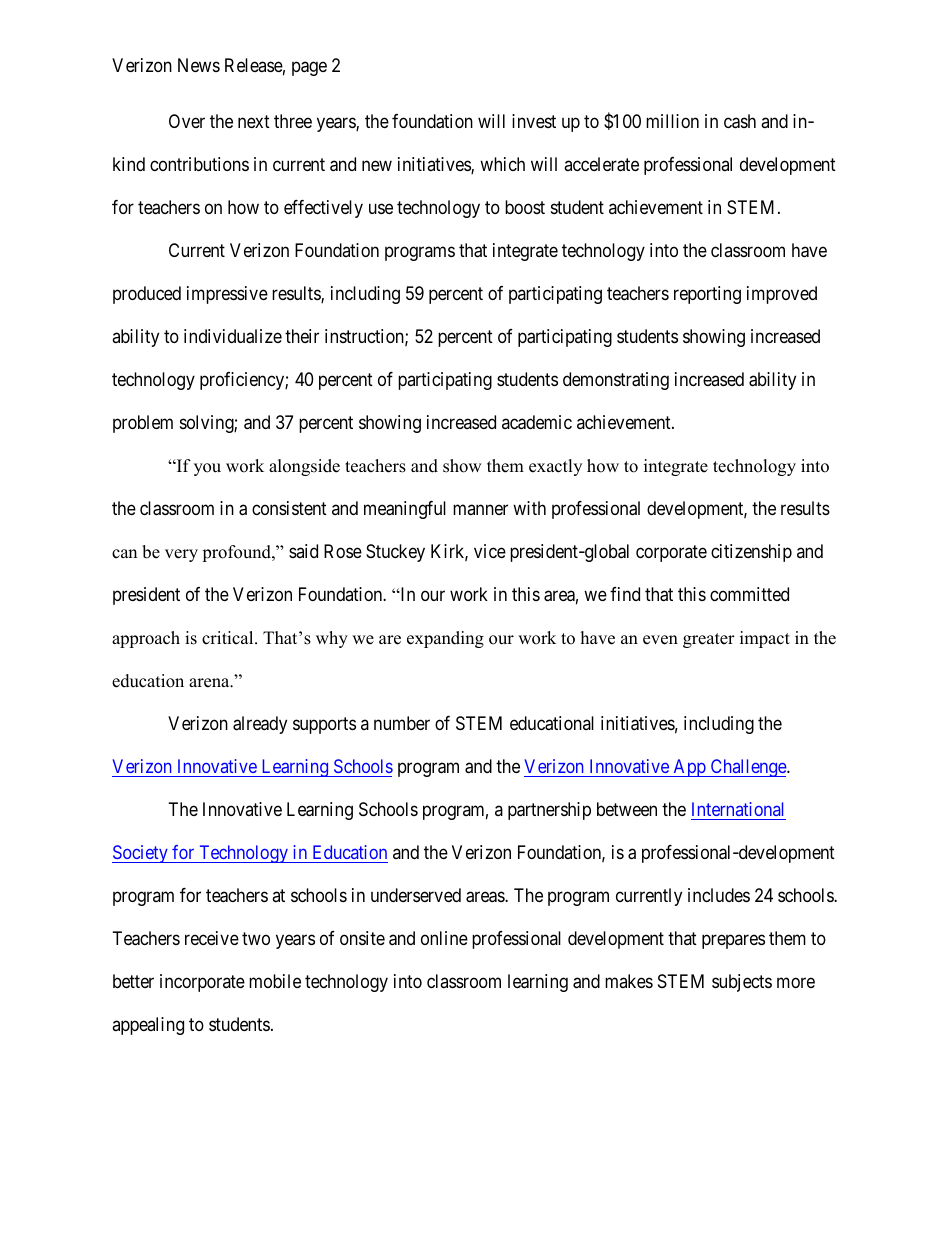  I want to click on online, so click(444, 938).
